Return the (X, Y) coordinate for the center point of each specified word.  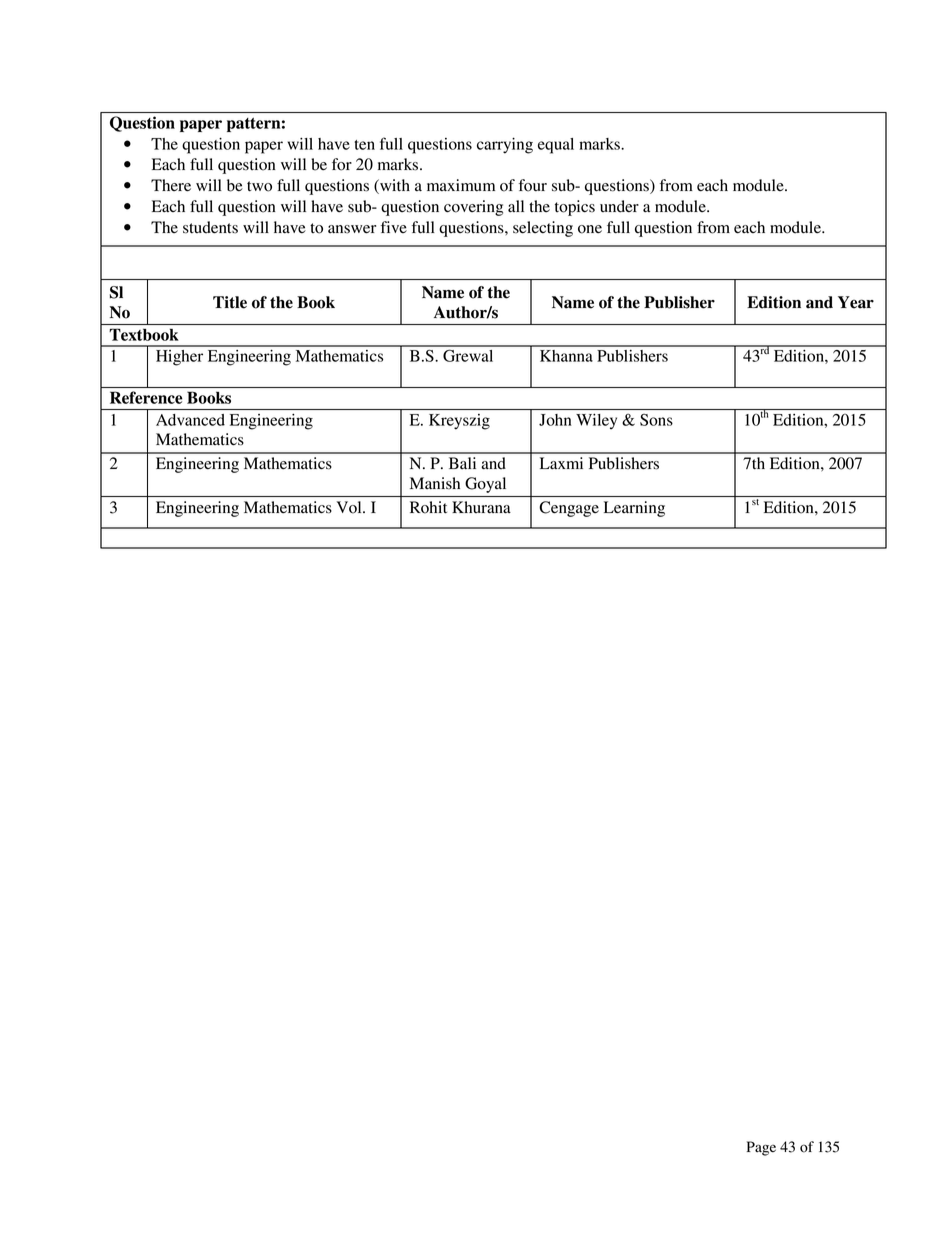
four (533, 185)
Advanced (190, 420)
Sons (656, 420)
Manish (435, 483)
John (555, 420)
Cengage (569, 509)
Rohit (428, 507)
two (259, 186)
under (619, 206)
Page (761, 1148)
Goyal (485, 485)
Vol (350, 507)
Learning (634, 509)
